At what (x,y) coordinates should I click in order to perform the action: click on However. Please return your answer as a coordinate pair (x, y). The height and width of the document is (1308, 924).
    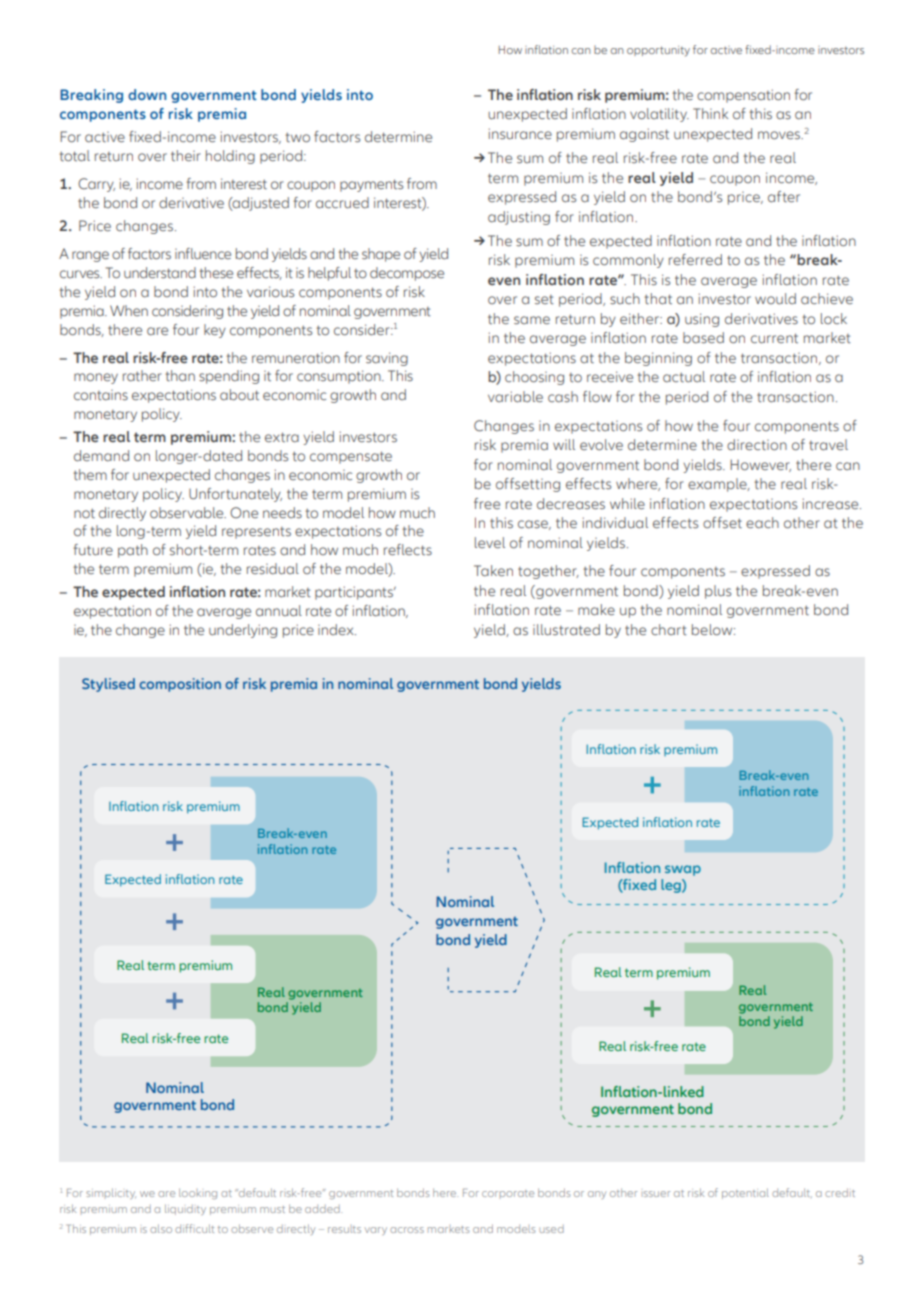
    Looking at the image, I should click on (760, 465).
